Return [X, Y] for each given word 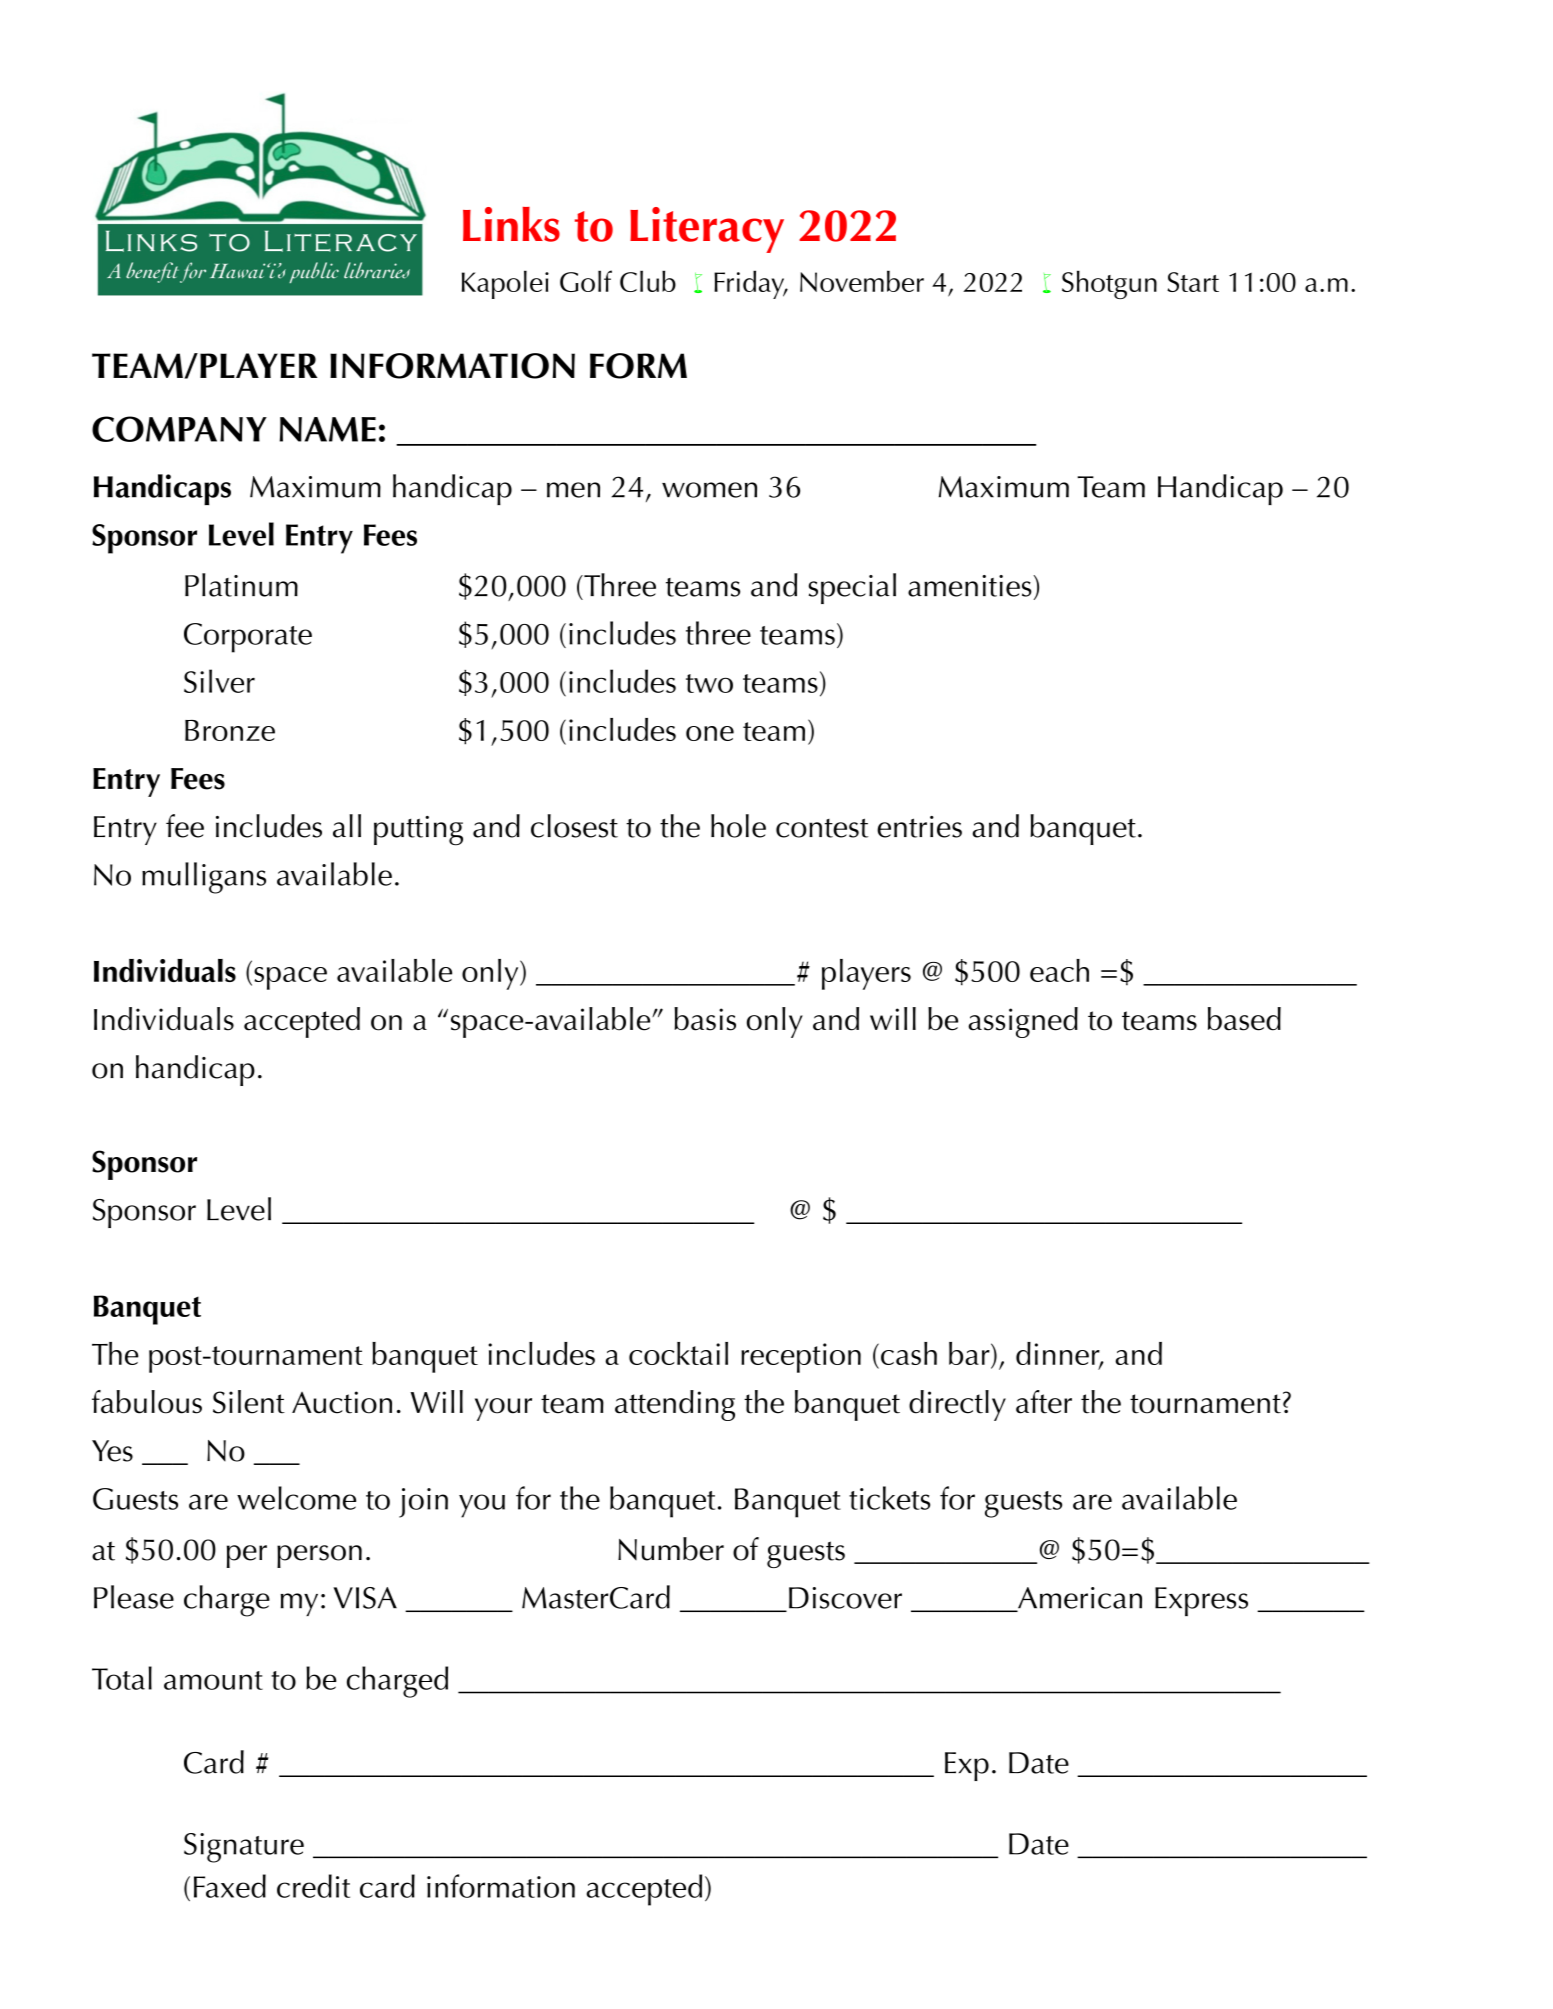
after [1044, 1402]
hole [738, 826]
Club [648, 281]
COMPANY [179, 429]
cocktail [678, 1353]
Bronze [230, 730]
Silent [249, 1402]
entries [919, 827]
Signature [244, 1848]
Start [1193, 282]
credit [313, 1886]
